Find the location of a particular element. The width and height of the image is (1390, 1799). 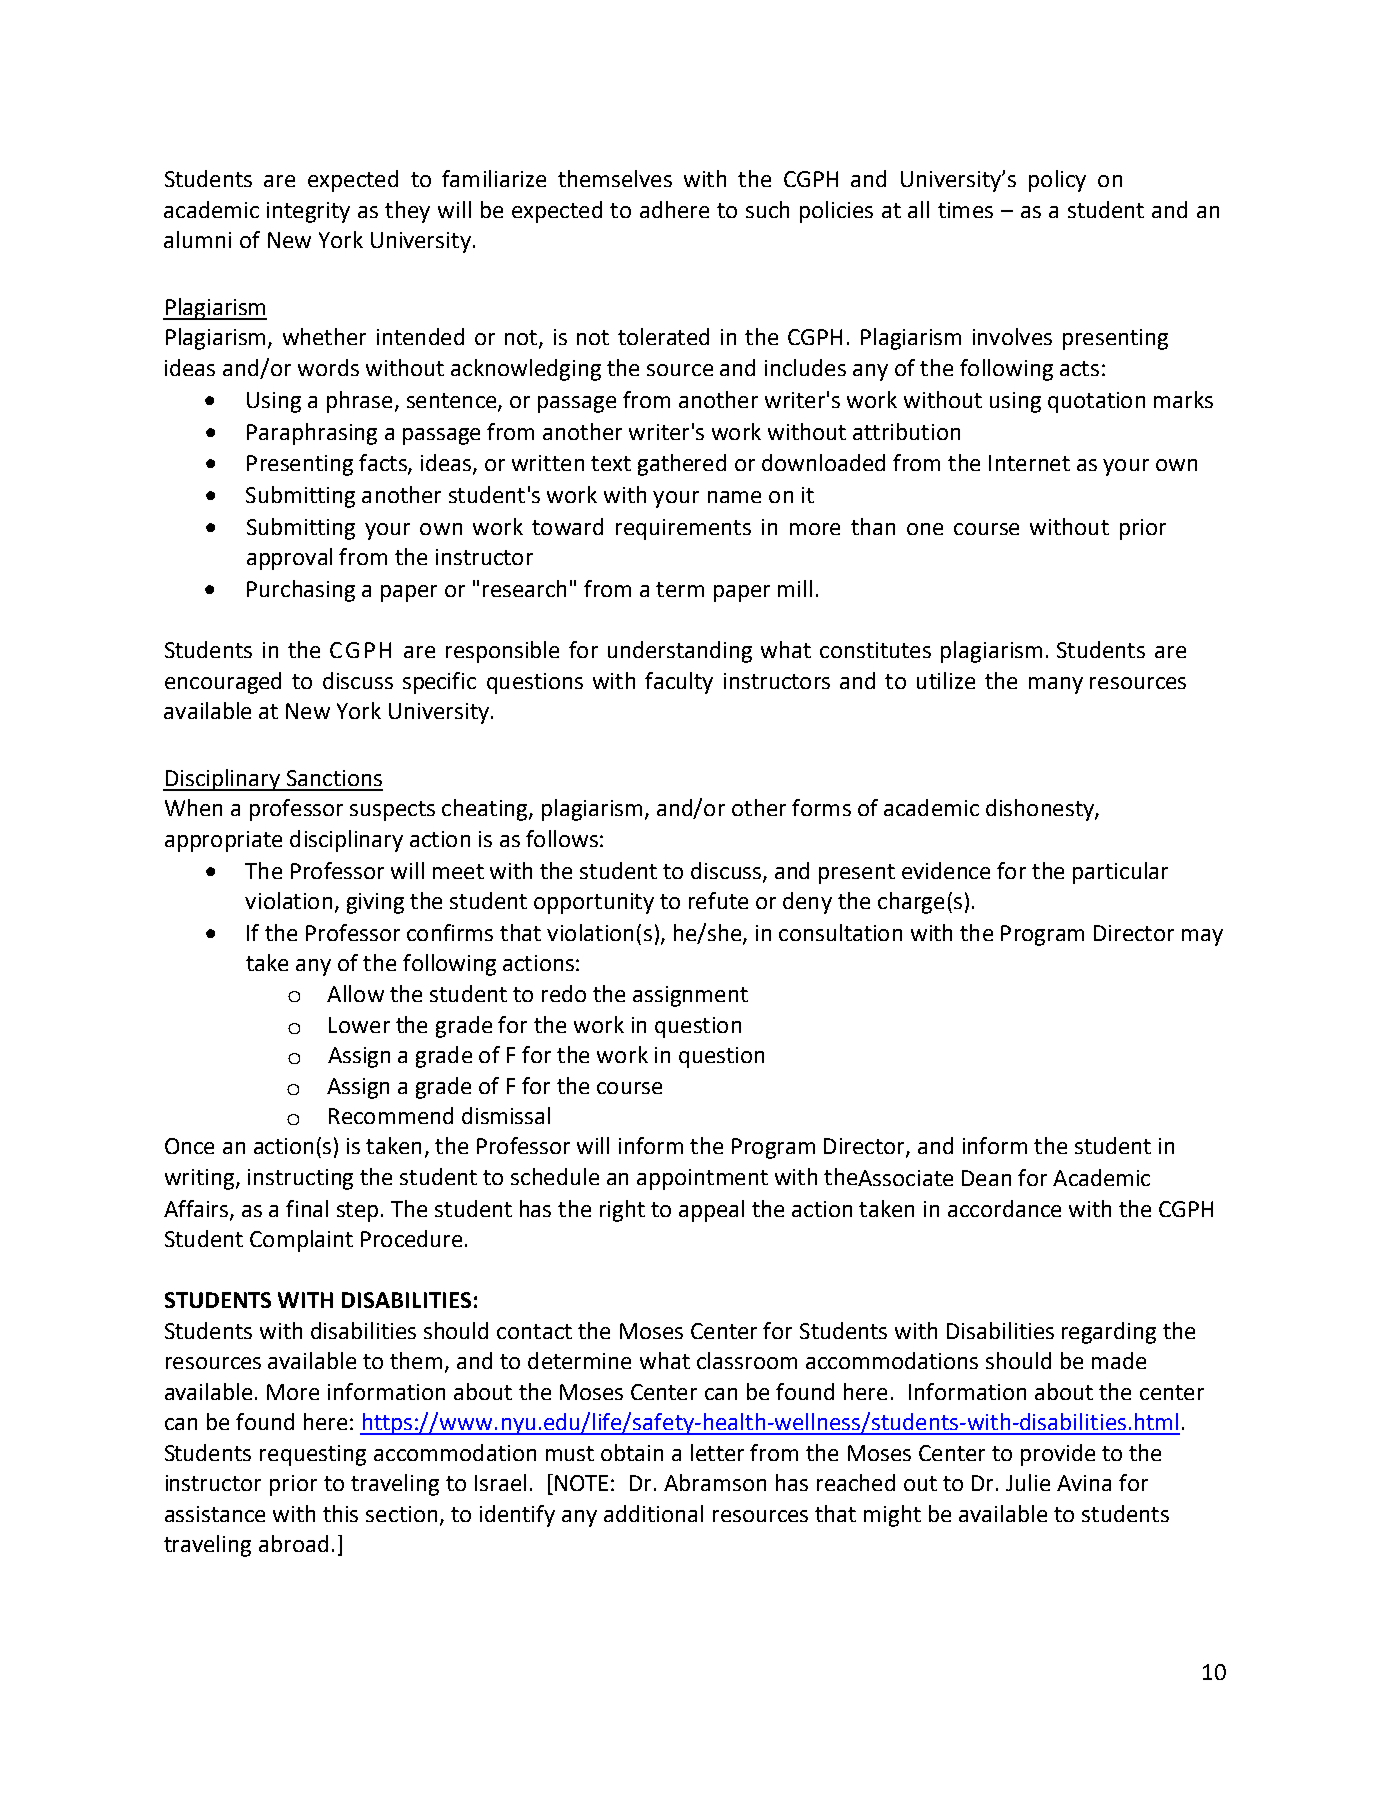

faculty is located at coordinates (679, 683).
